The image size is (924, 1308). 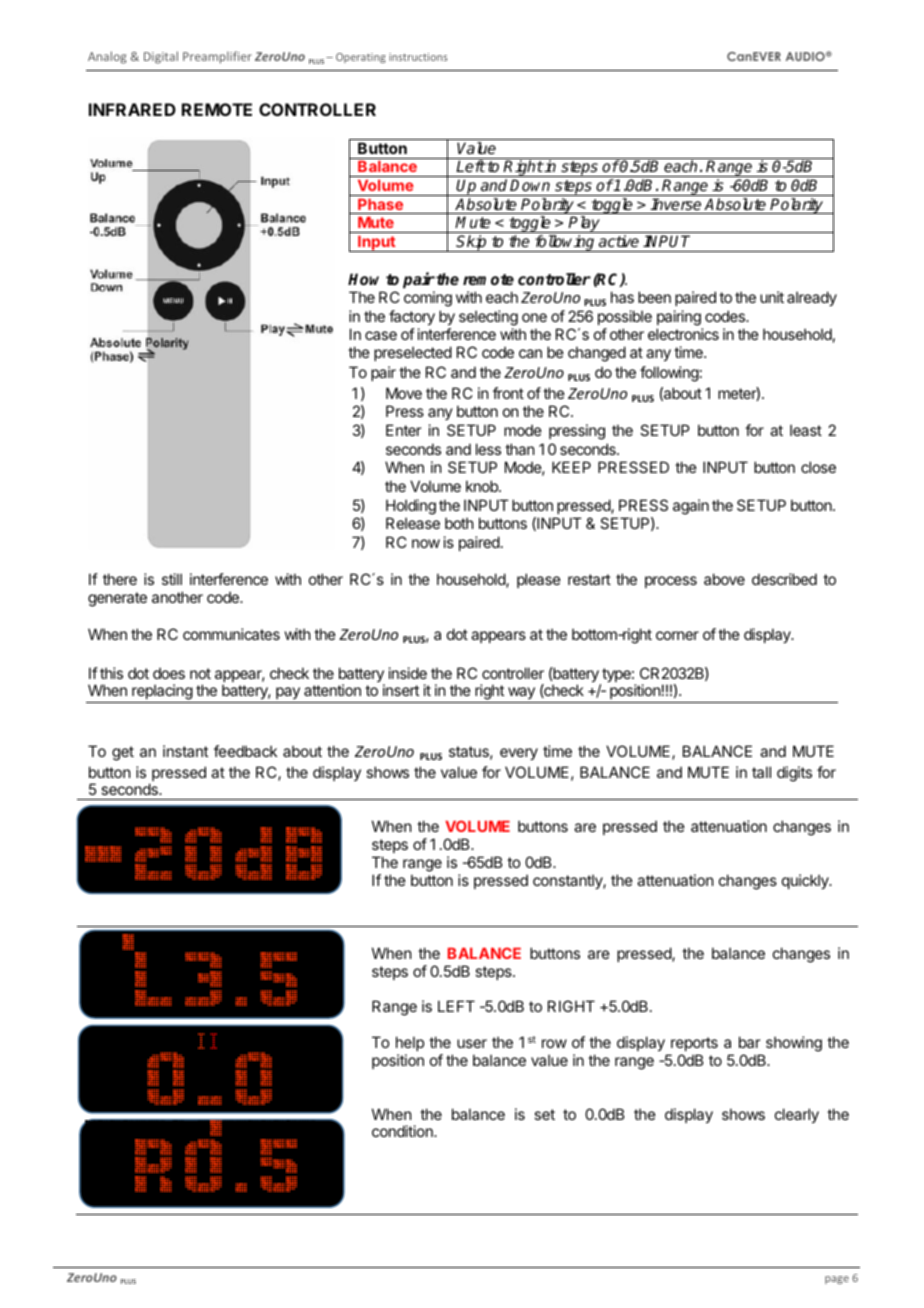 I want to click on knob, so click(x=483, y=486).
